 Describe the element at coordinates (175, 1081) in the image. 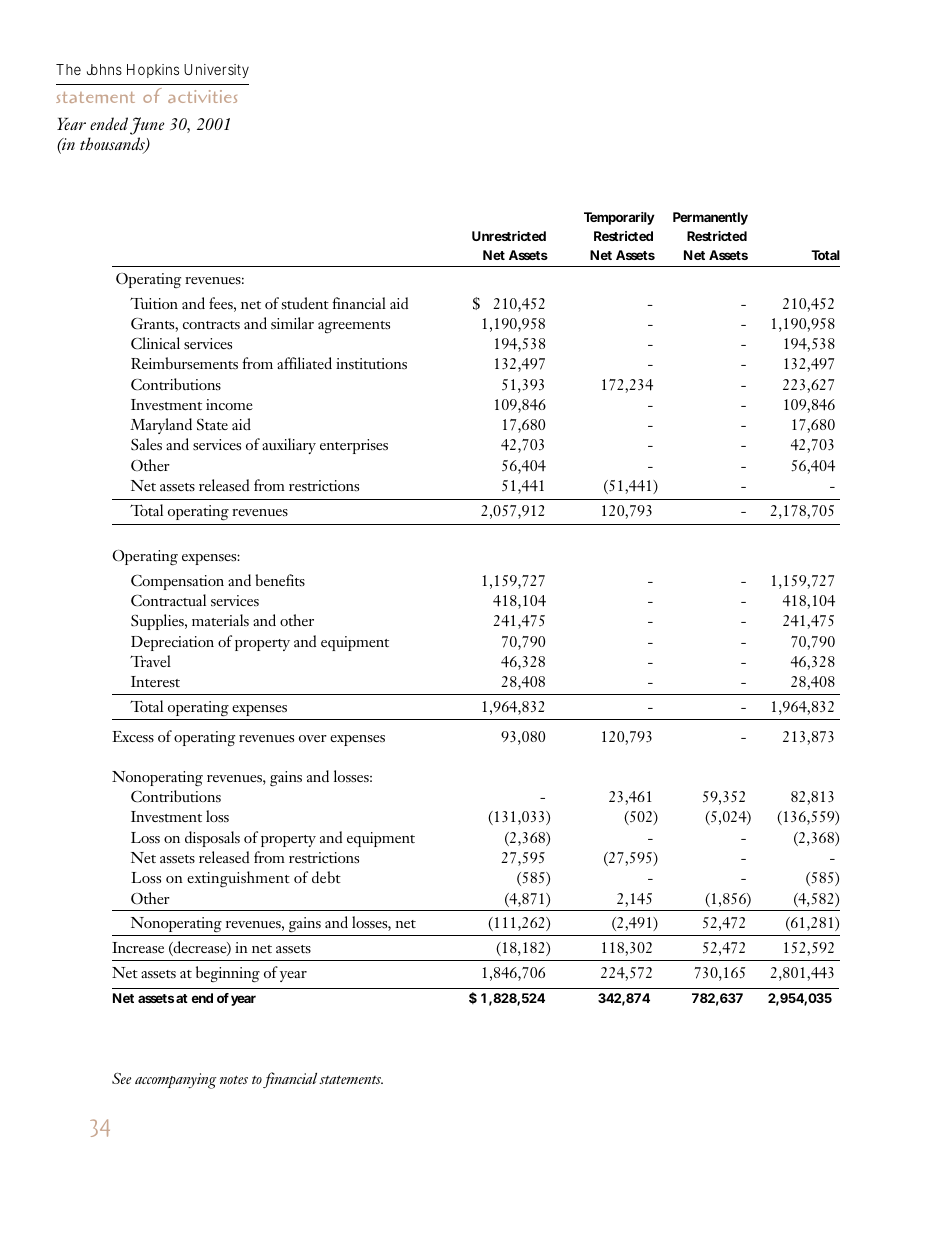

I see `accompanying` at that location.
